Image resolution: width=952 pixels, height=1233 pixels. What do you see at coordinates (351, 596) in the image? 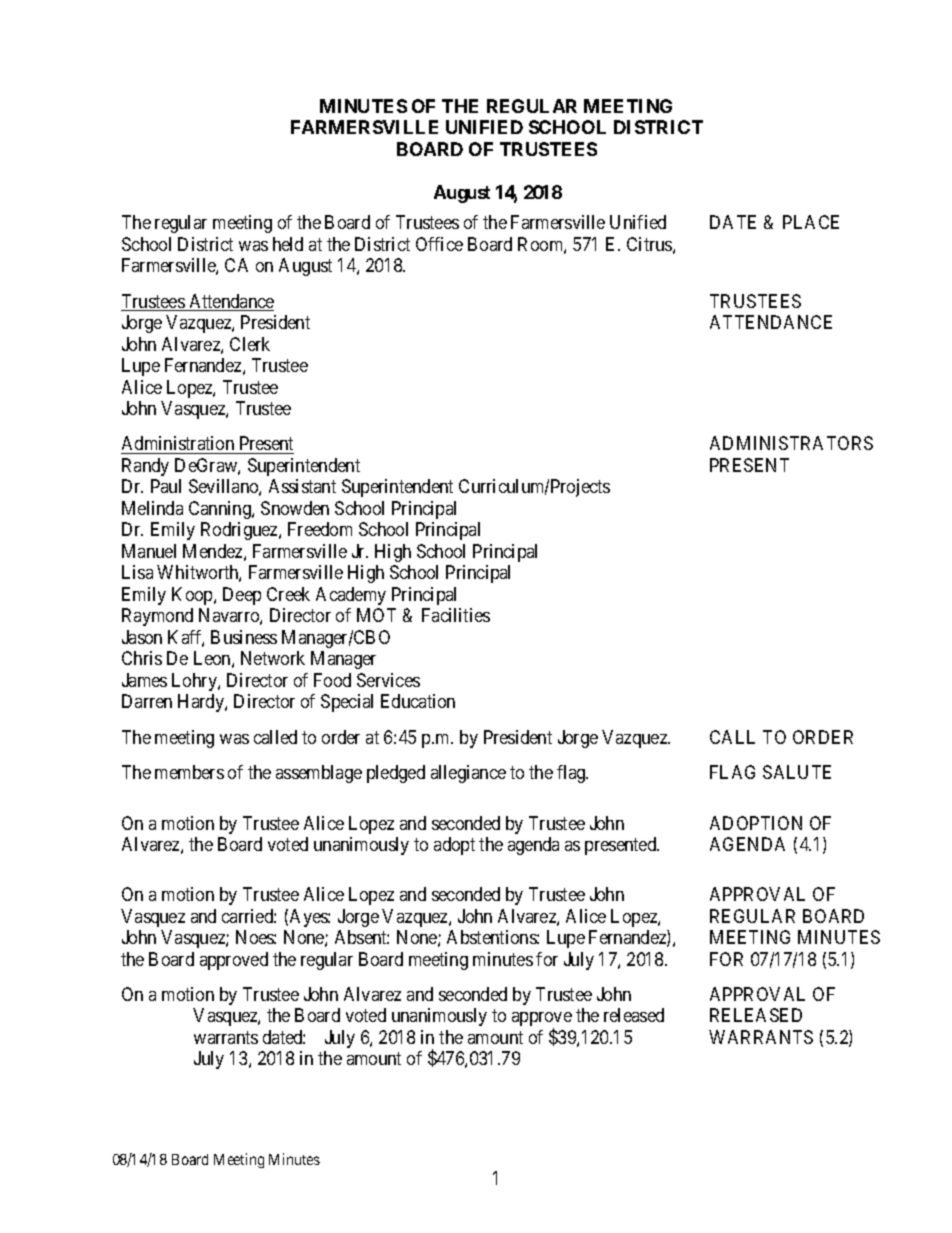
I see `Academy` at bounding box center [351, 596].
